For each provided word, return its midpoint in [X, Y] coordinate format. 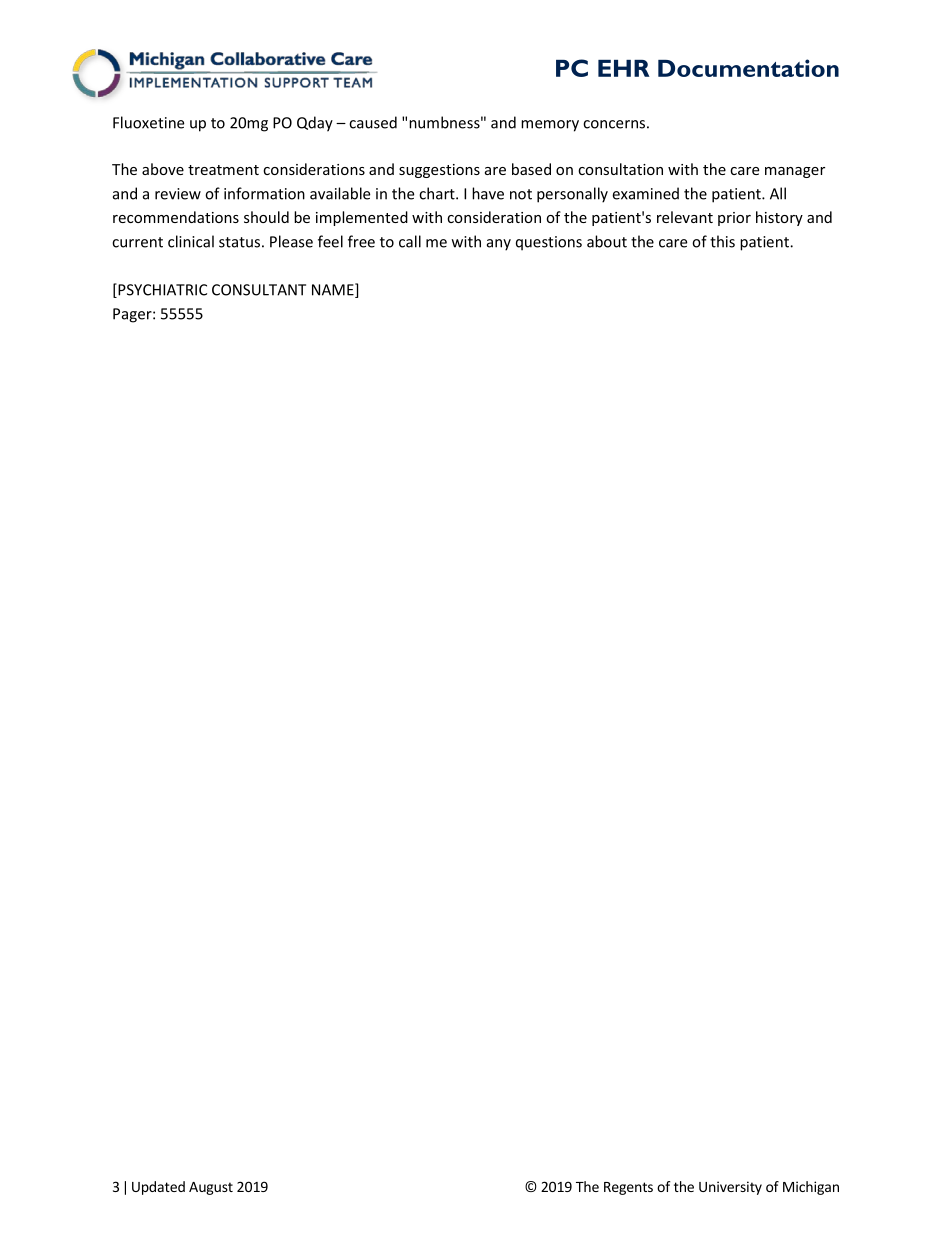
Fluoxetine [148, 122]
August [211, 1188]
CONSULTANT [259, 290]
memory [550, 126]
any [499, 245]
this [722, 241]
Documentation [748, 68]
